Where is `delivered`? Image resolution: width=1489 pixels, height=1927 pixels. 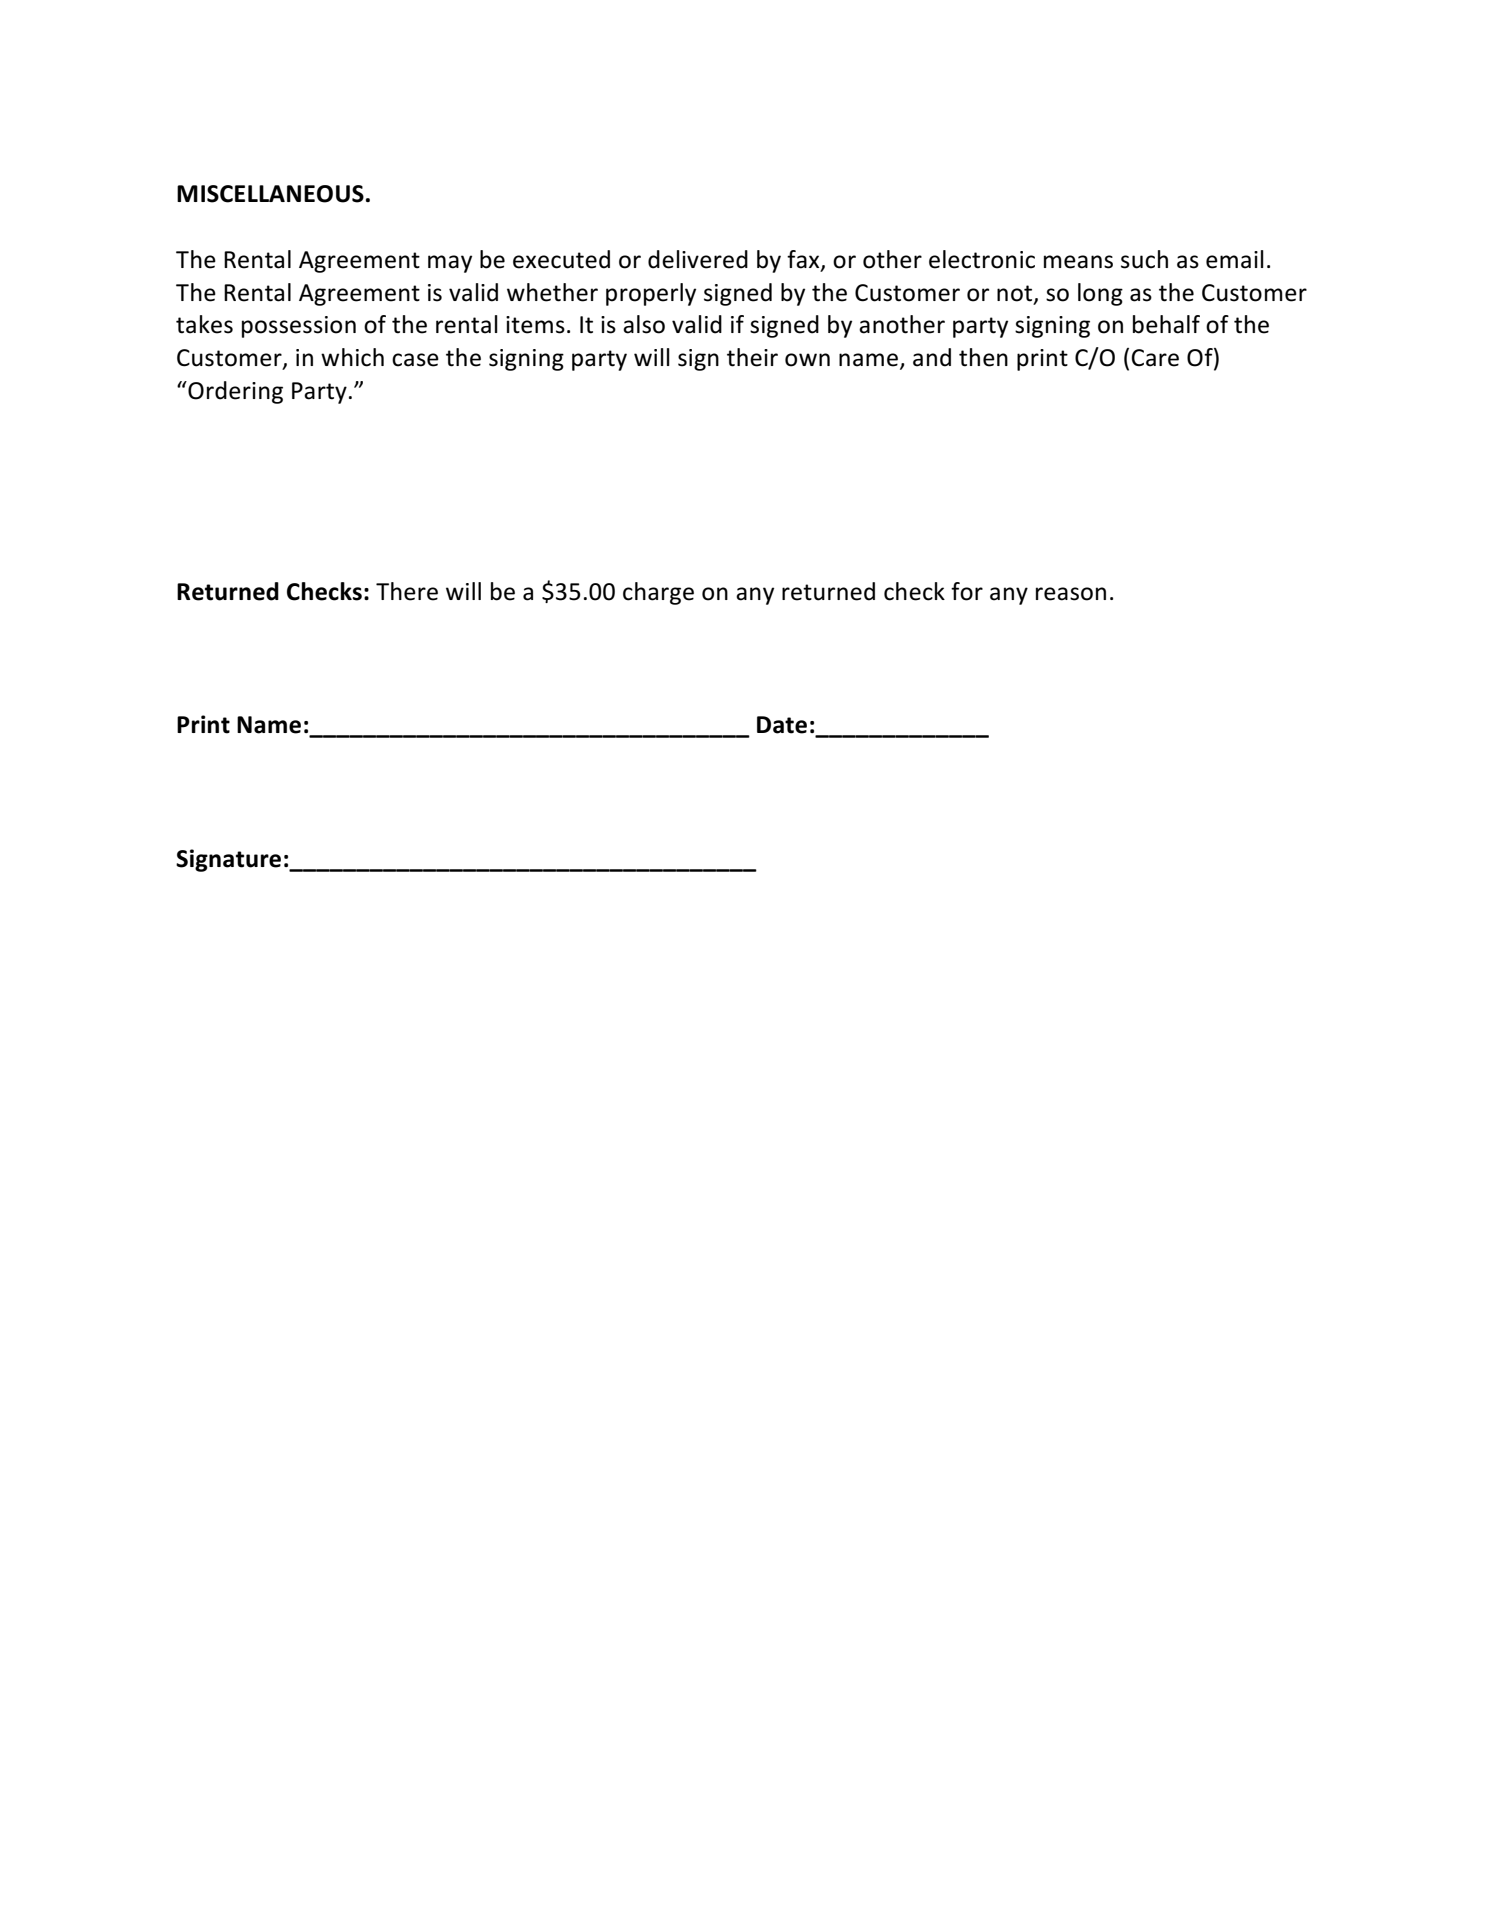
delivered is located at coordinates (698, 259).
